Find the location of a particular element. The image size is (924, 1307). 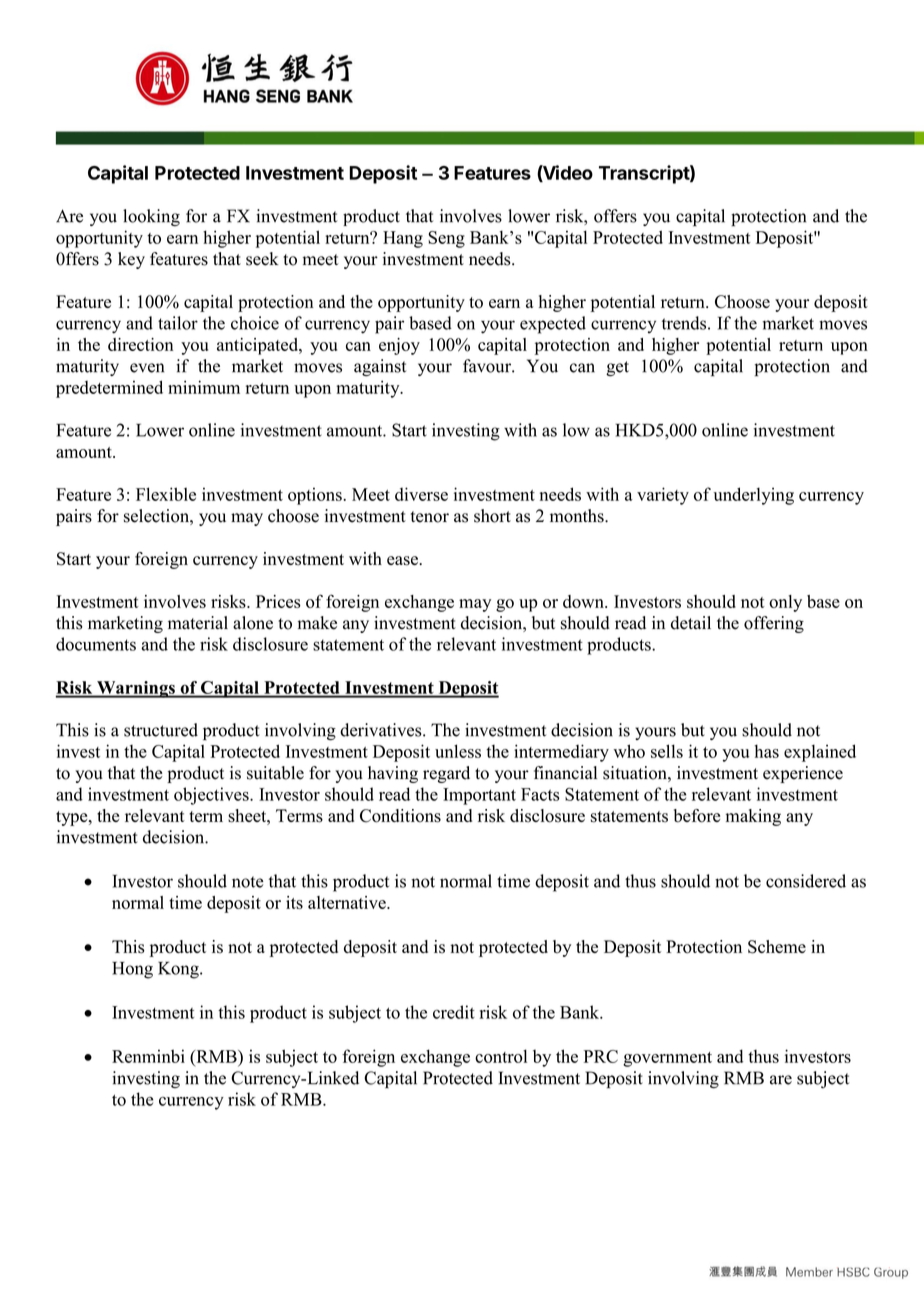

Flexible is located at coordinates (166, 494).
